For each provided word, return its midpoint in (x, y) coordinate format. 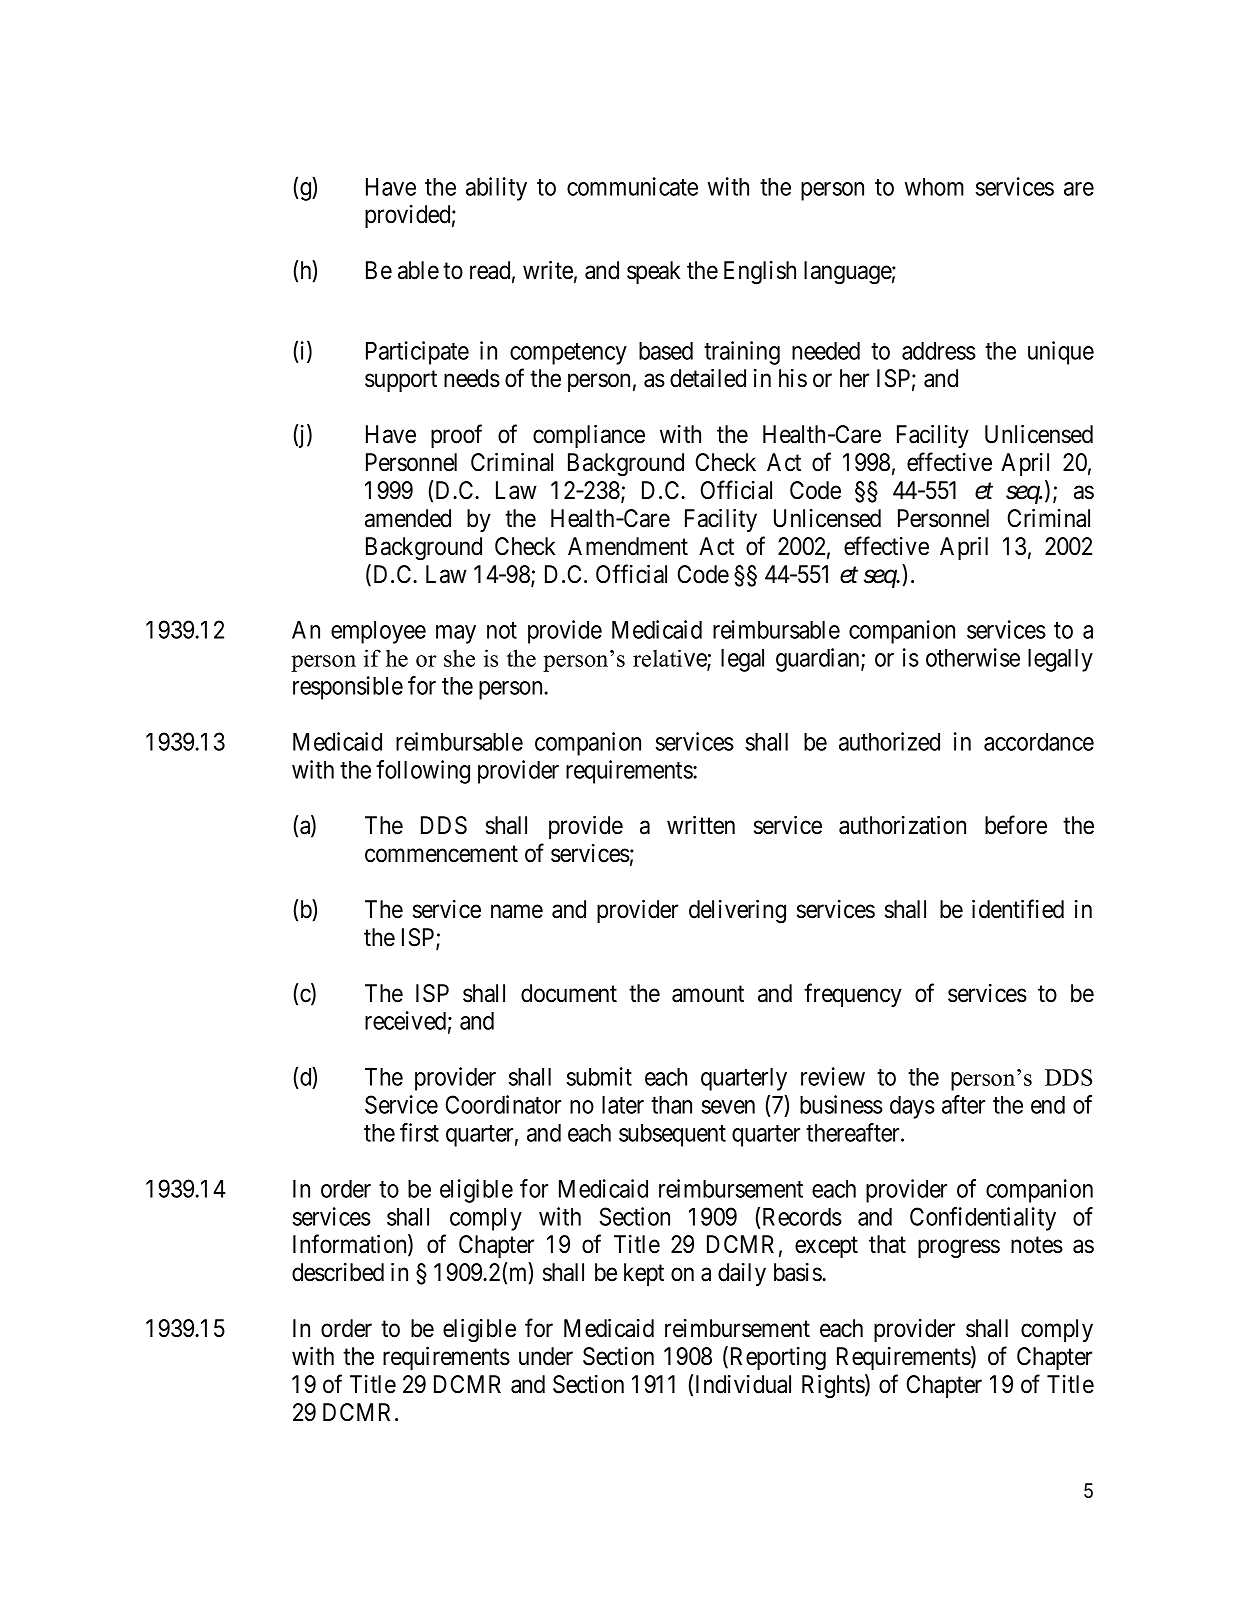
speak (654, 272)
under (546, 1356)
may (456, 634)
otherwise (973, 657)
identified (1018, 909)
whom (934, 187)
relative (670, 659)
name (517, 912)
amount (708, 994)
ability (496, 189)
